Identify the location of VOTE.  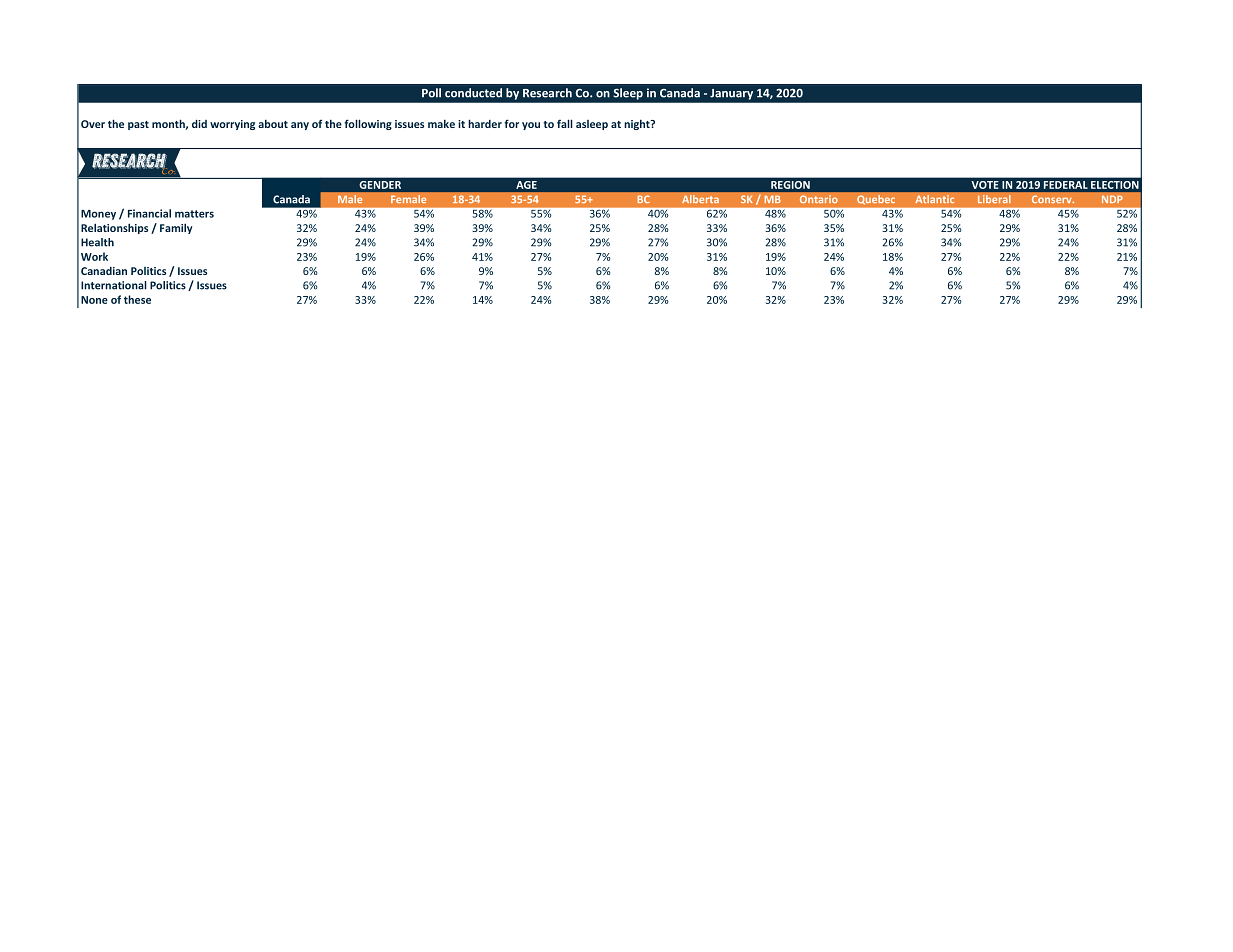
(985, 185).
